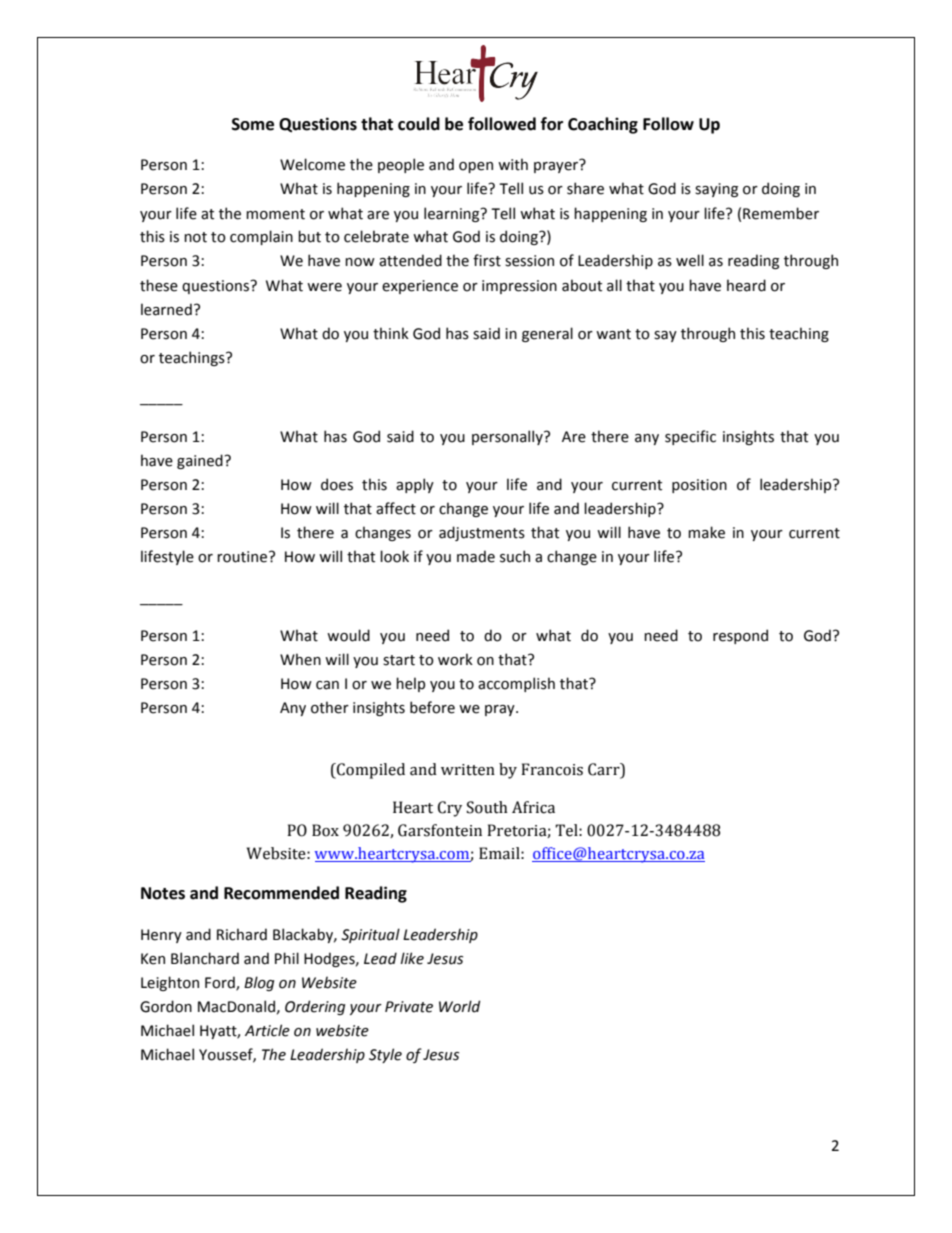 Image resolution: width=952 pixels, height=1233 pixels. What do you see at coordinates (391, 333) in the screenshot?
I see `think` at bounding box center [391, 333].
